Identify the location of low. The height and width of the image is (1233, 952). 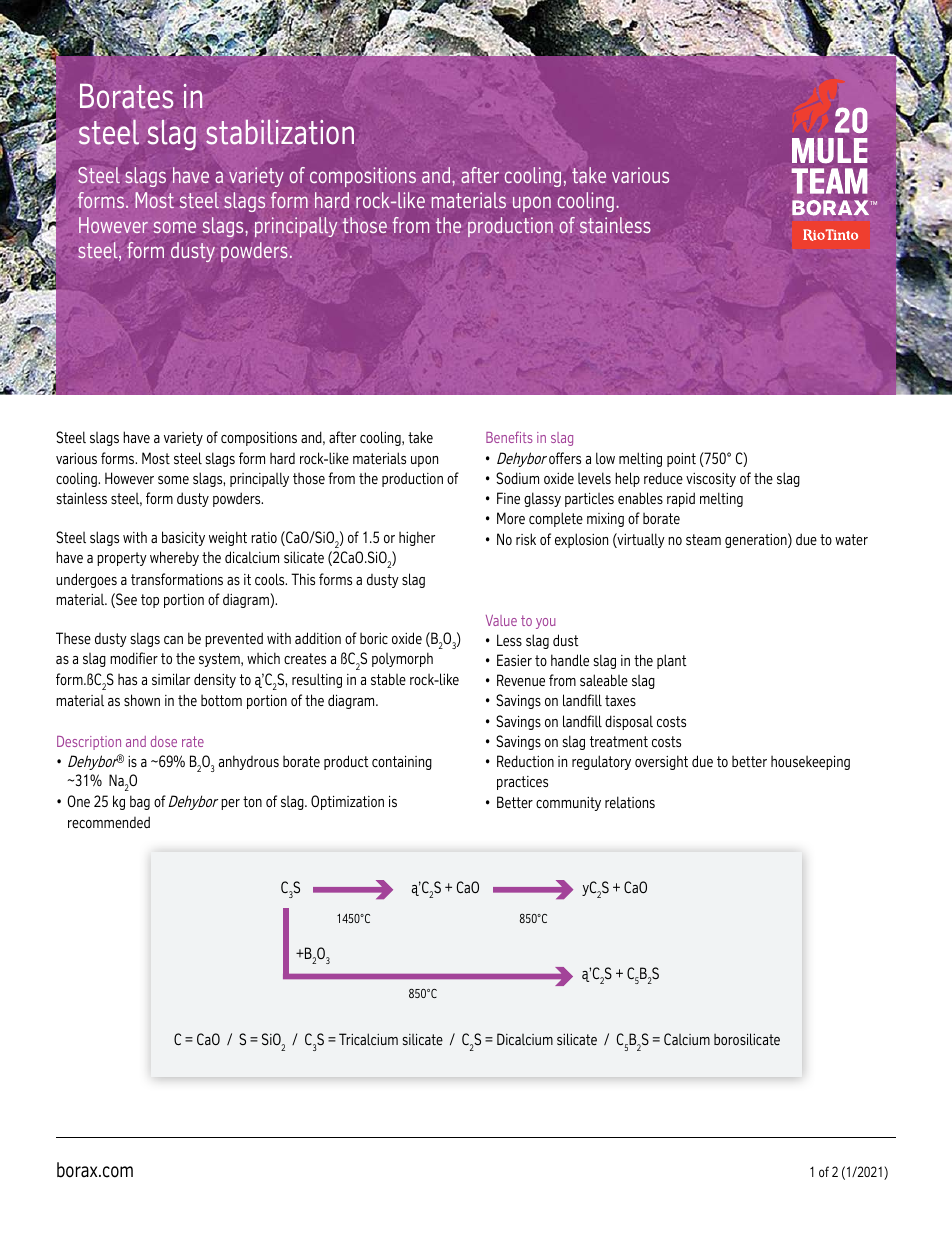
(605, 458).
